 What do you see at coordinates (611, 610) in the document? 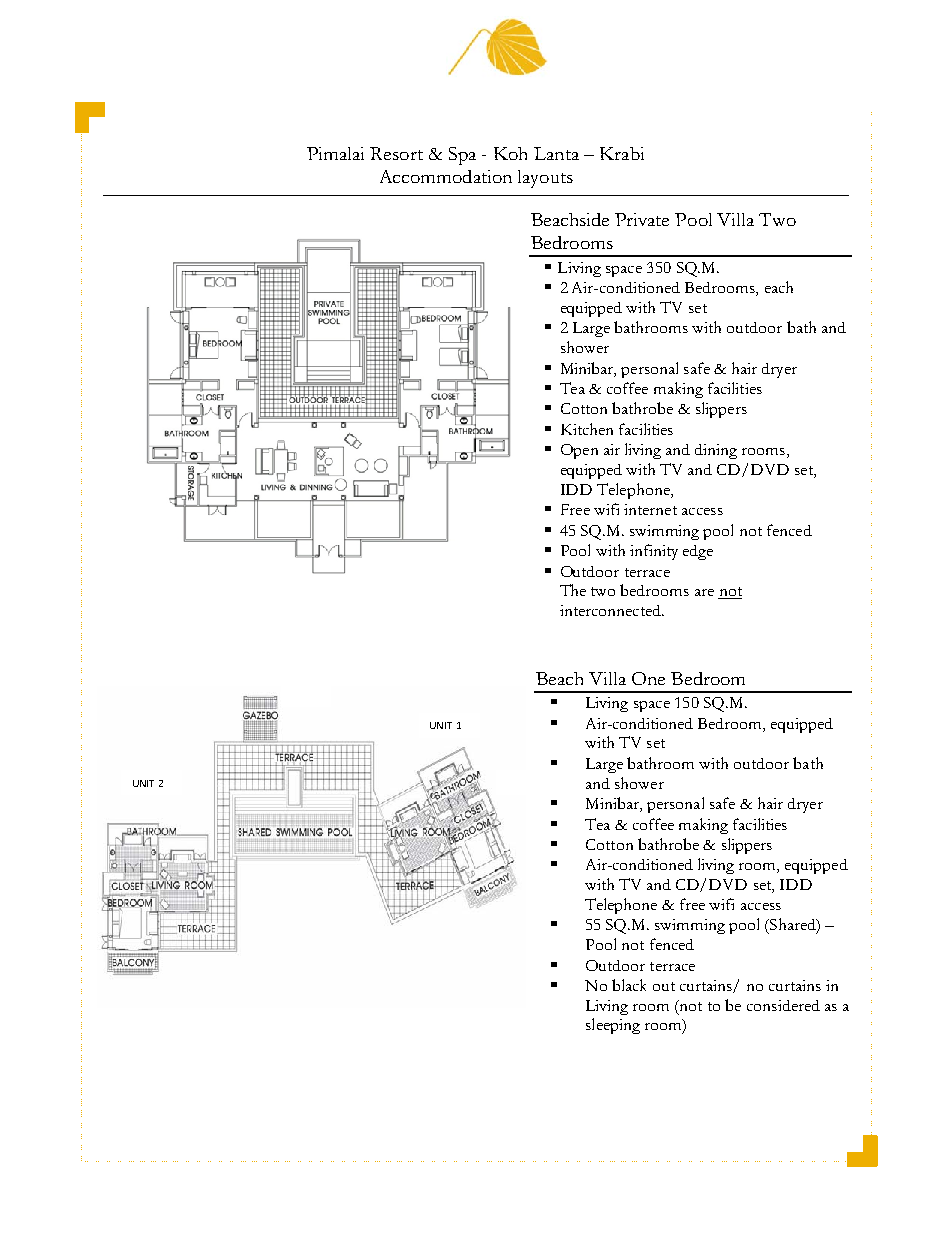
I see `interconnected` at bounding box center [611, 610].
